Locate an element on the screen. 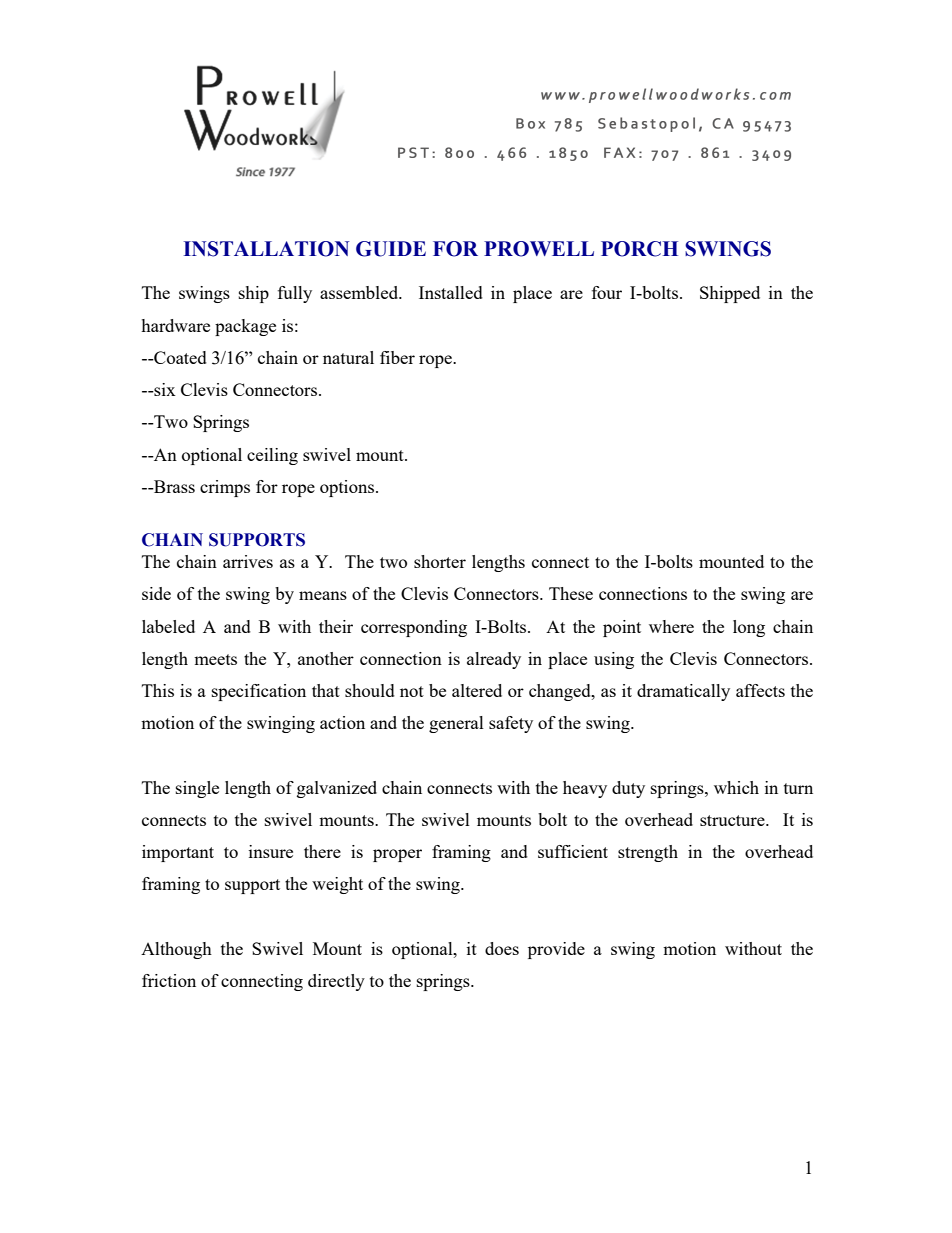 The image size is (952, 1233). Installed is located at coordinates (451, 292).
